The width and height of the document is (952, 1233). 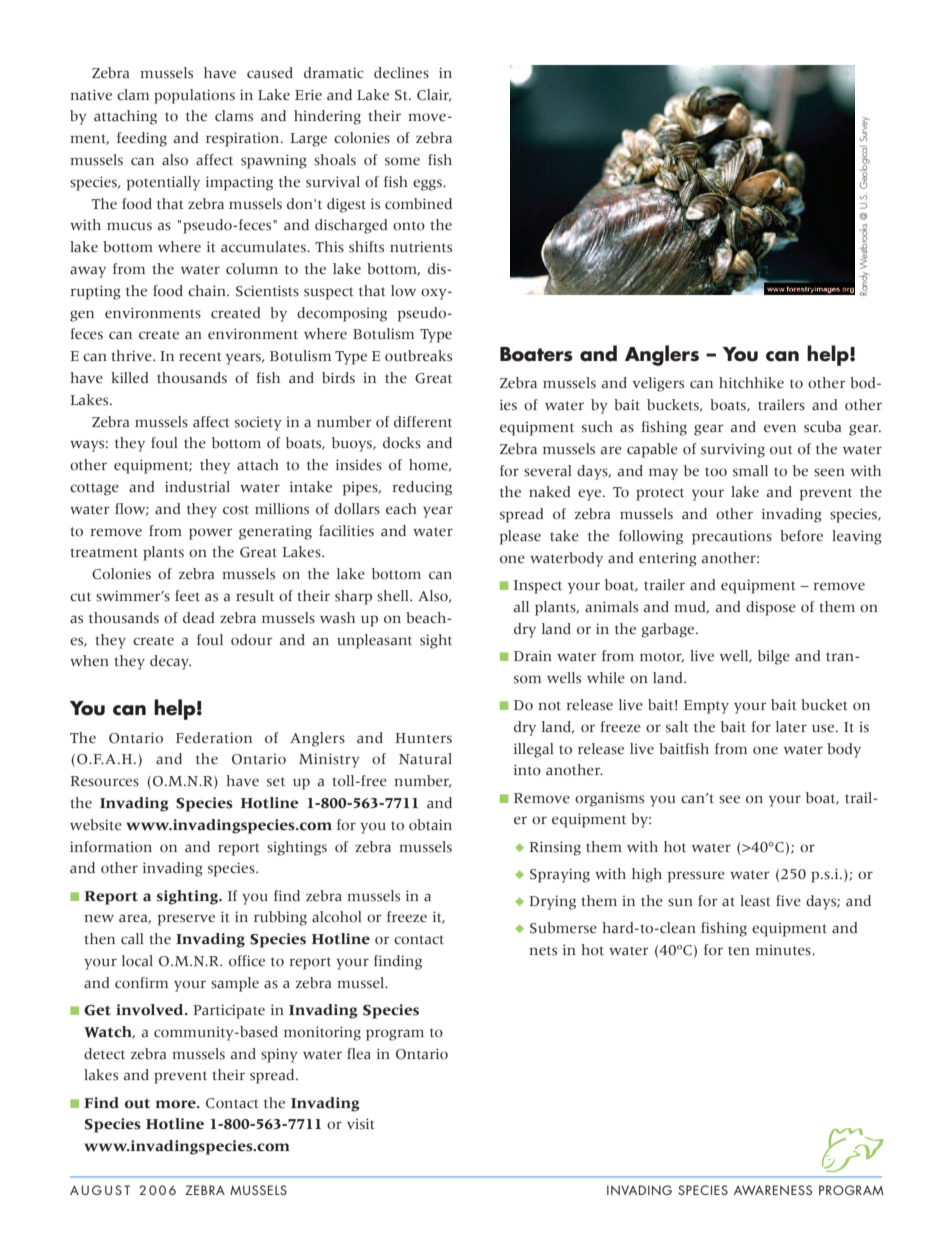 What do you see at coordinates (197, 487) in the document?
I see `industrial` at bounding box center [197, 487].
